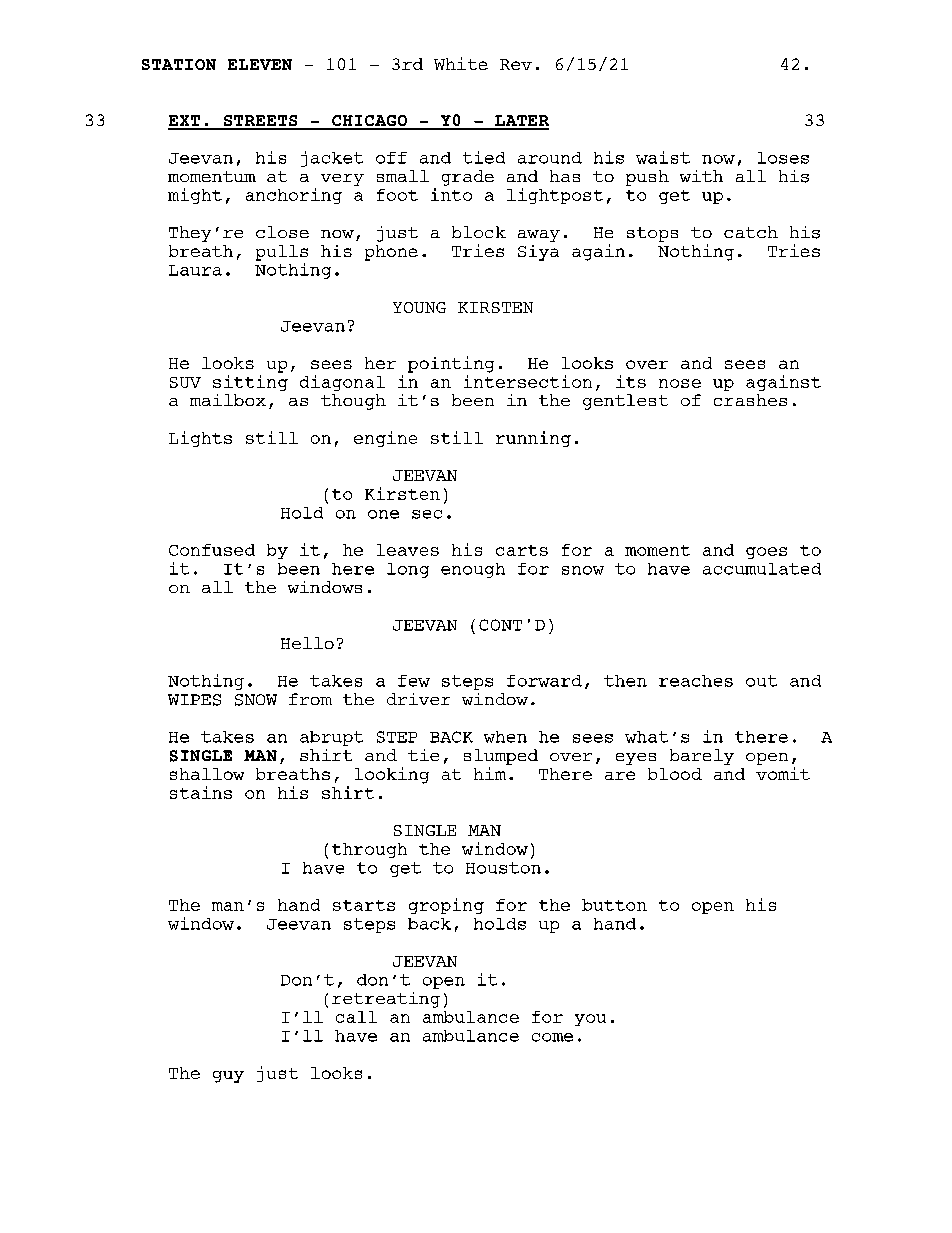  What do you see at coordinates (503, 868) in the image?
I see `Houston` at bounding box center [503, 868].
